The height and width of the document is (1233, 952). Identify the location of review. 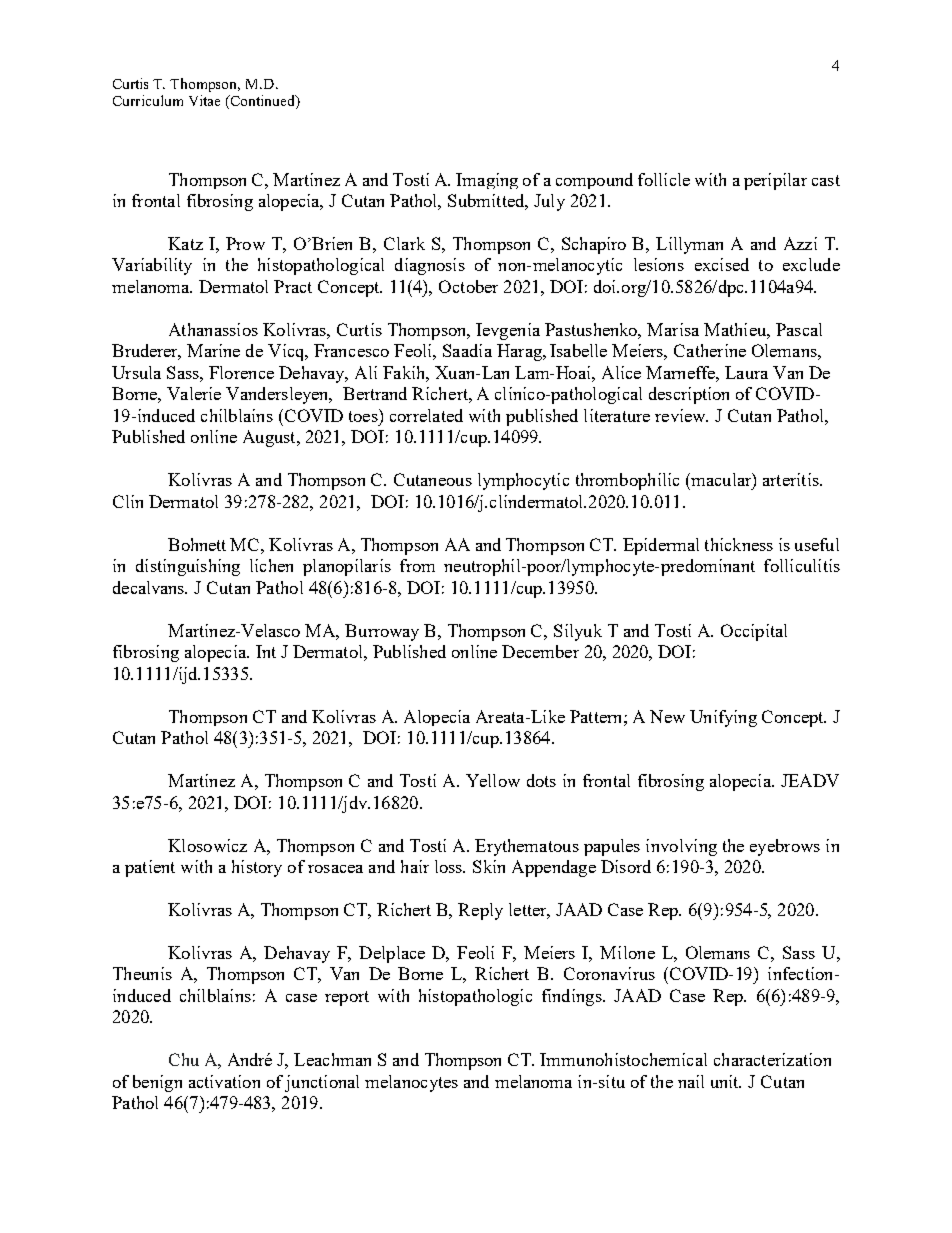
(681, 415).
